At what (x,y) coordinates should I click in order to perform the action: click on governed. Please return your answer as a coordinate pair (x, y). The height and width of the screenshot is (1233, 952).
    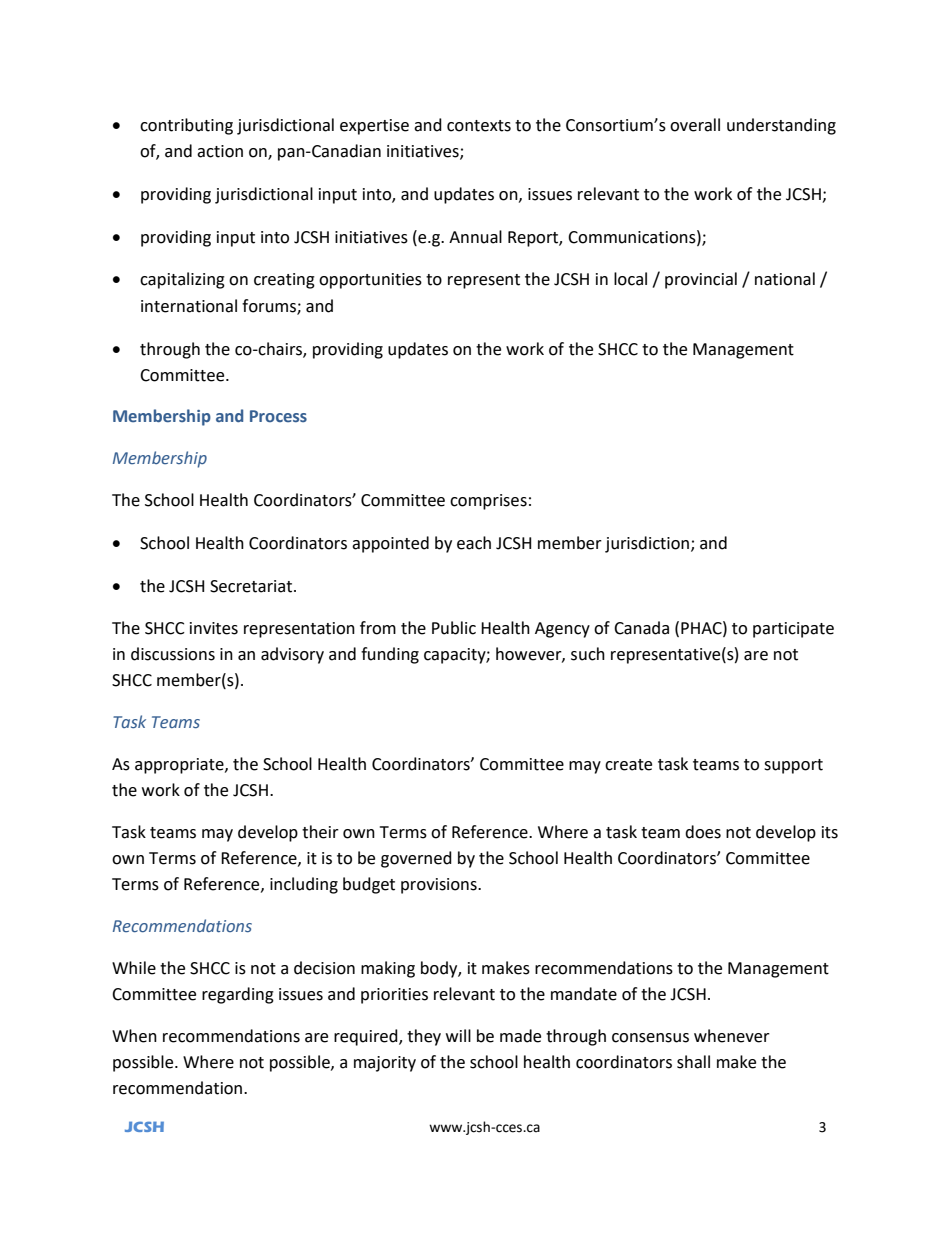
    Looking at the image, I should click on (416, 859).
